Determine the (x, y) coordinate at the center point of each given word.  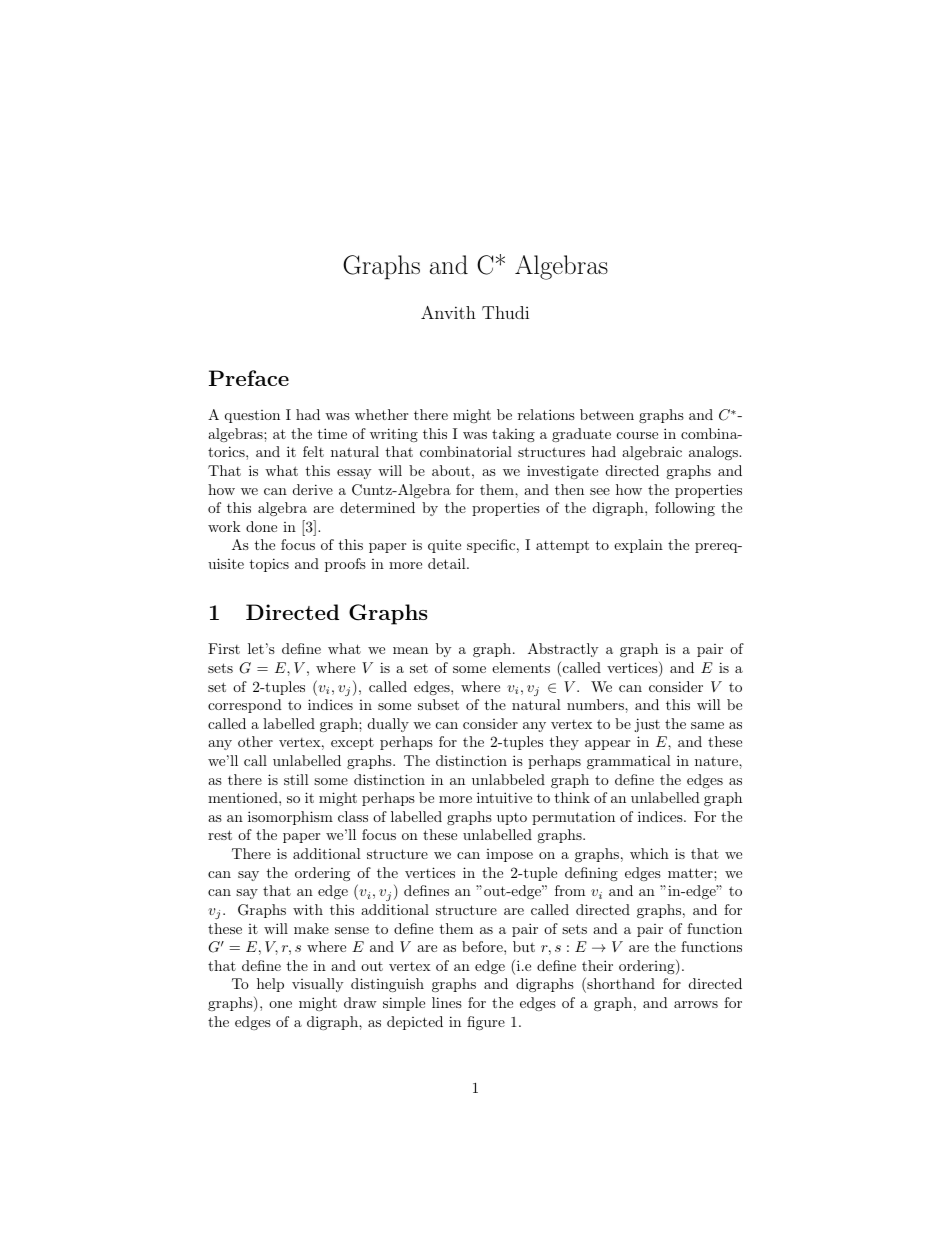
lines (447, 1002)
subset (438, 704)
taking (513, 435)
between (607, 414)
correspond (245, 706)
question (252, 416)
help (270, 985)
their (597, 965)
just (647, 725)
